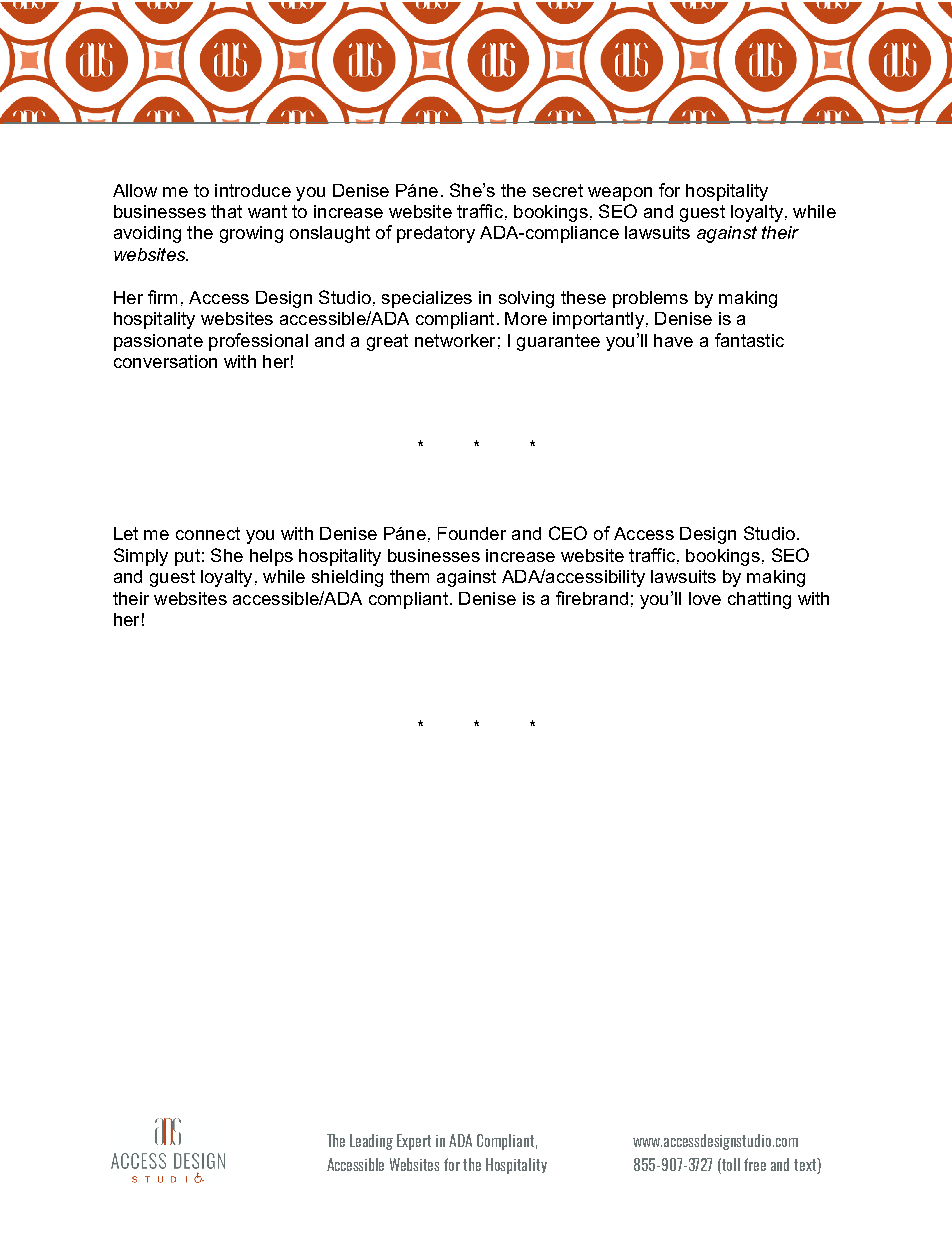 Image resolution: width=952 pixels, height=1233 pixels. I want to click on them, so click(409, 576).
